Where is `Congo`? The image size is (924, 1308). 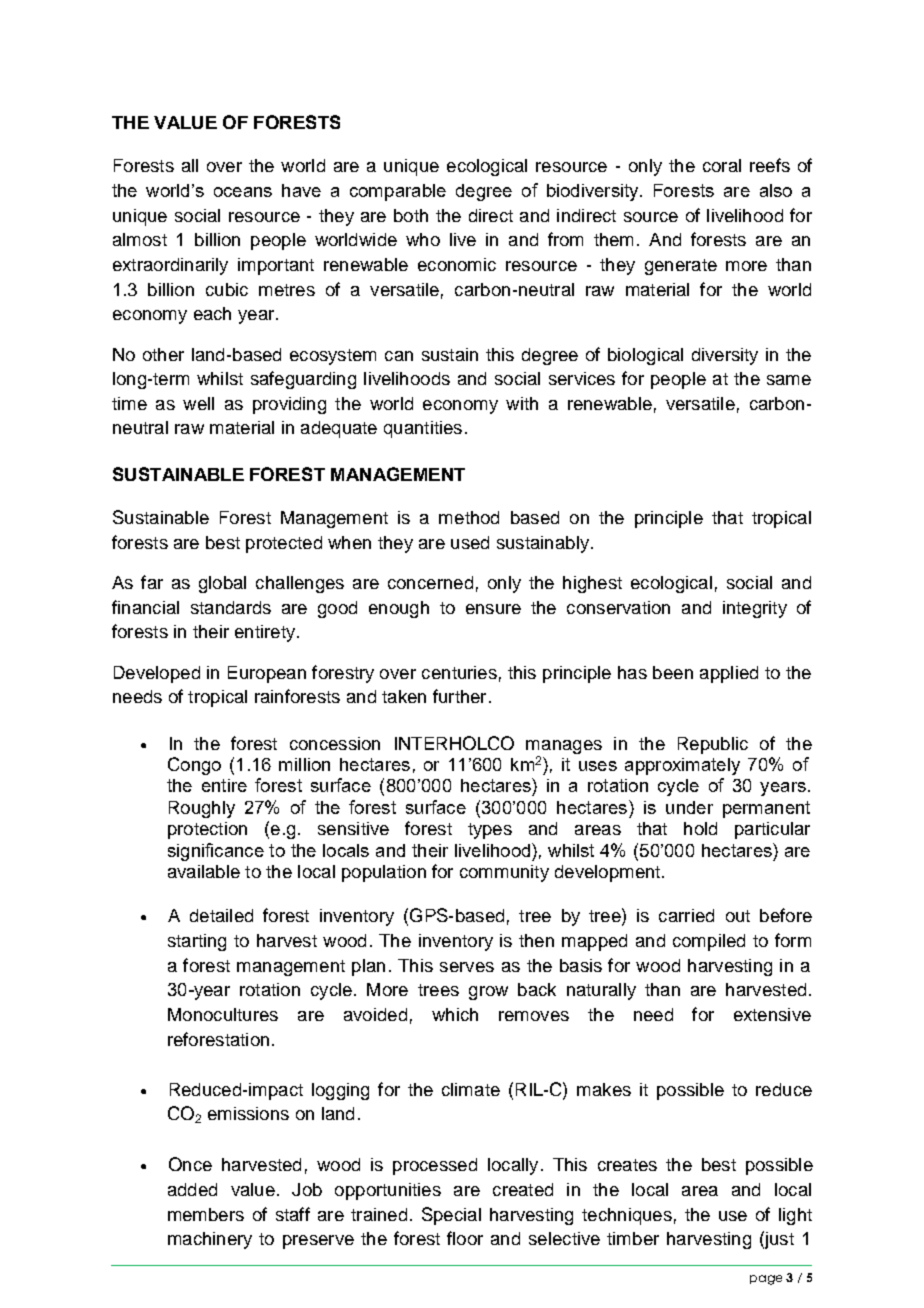
Congo is located at coordinates (194, 766).
